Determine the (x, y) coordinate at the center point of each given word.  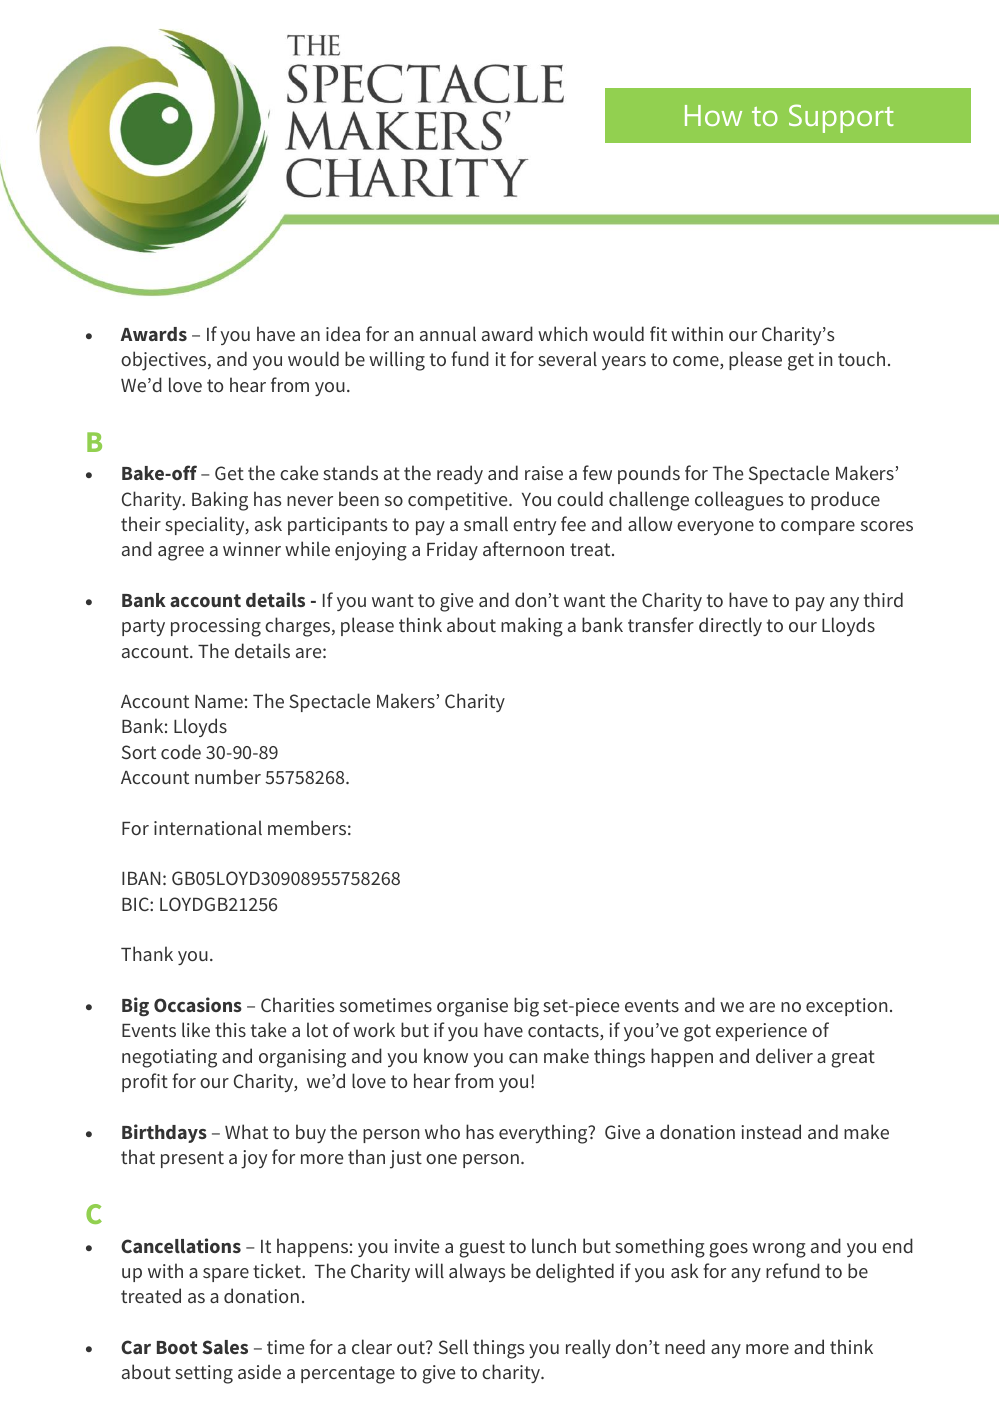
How (713, 115)
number (228, 776)
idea (343, 333)
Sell (453, 1346)
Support (841, 118)
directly (730, 626)
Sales (225, 1347)
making (532, 627)
